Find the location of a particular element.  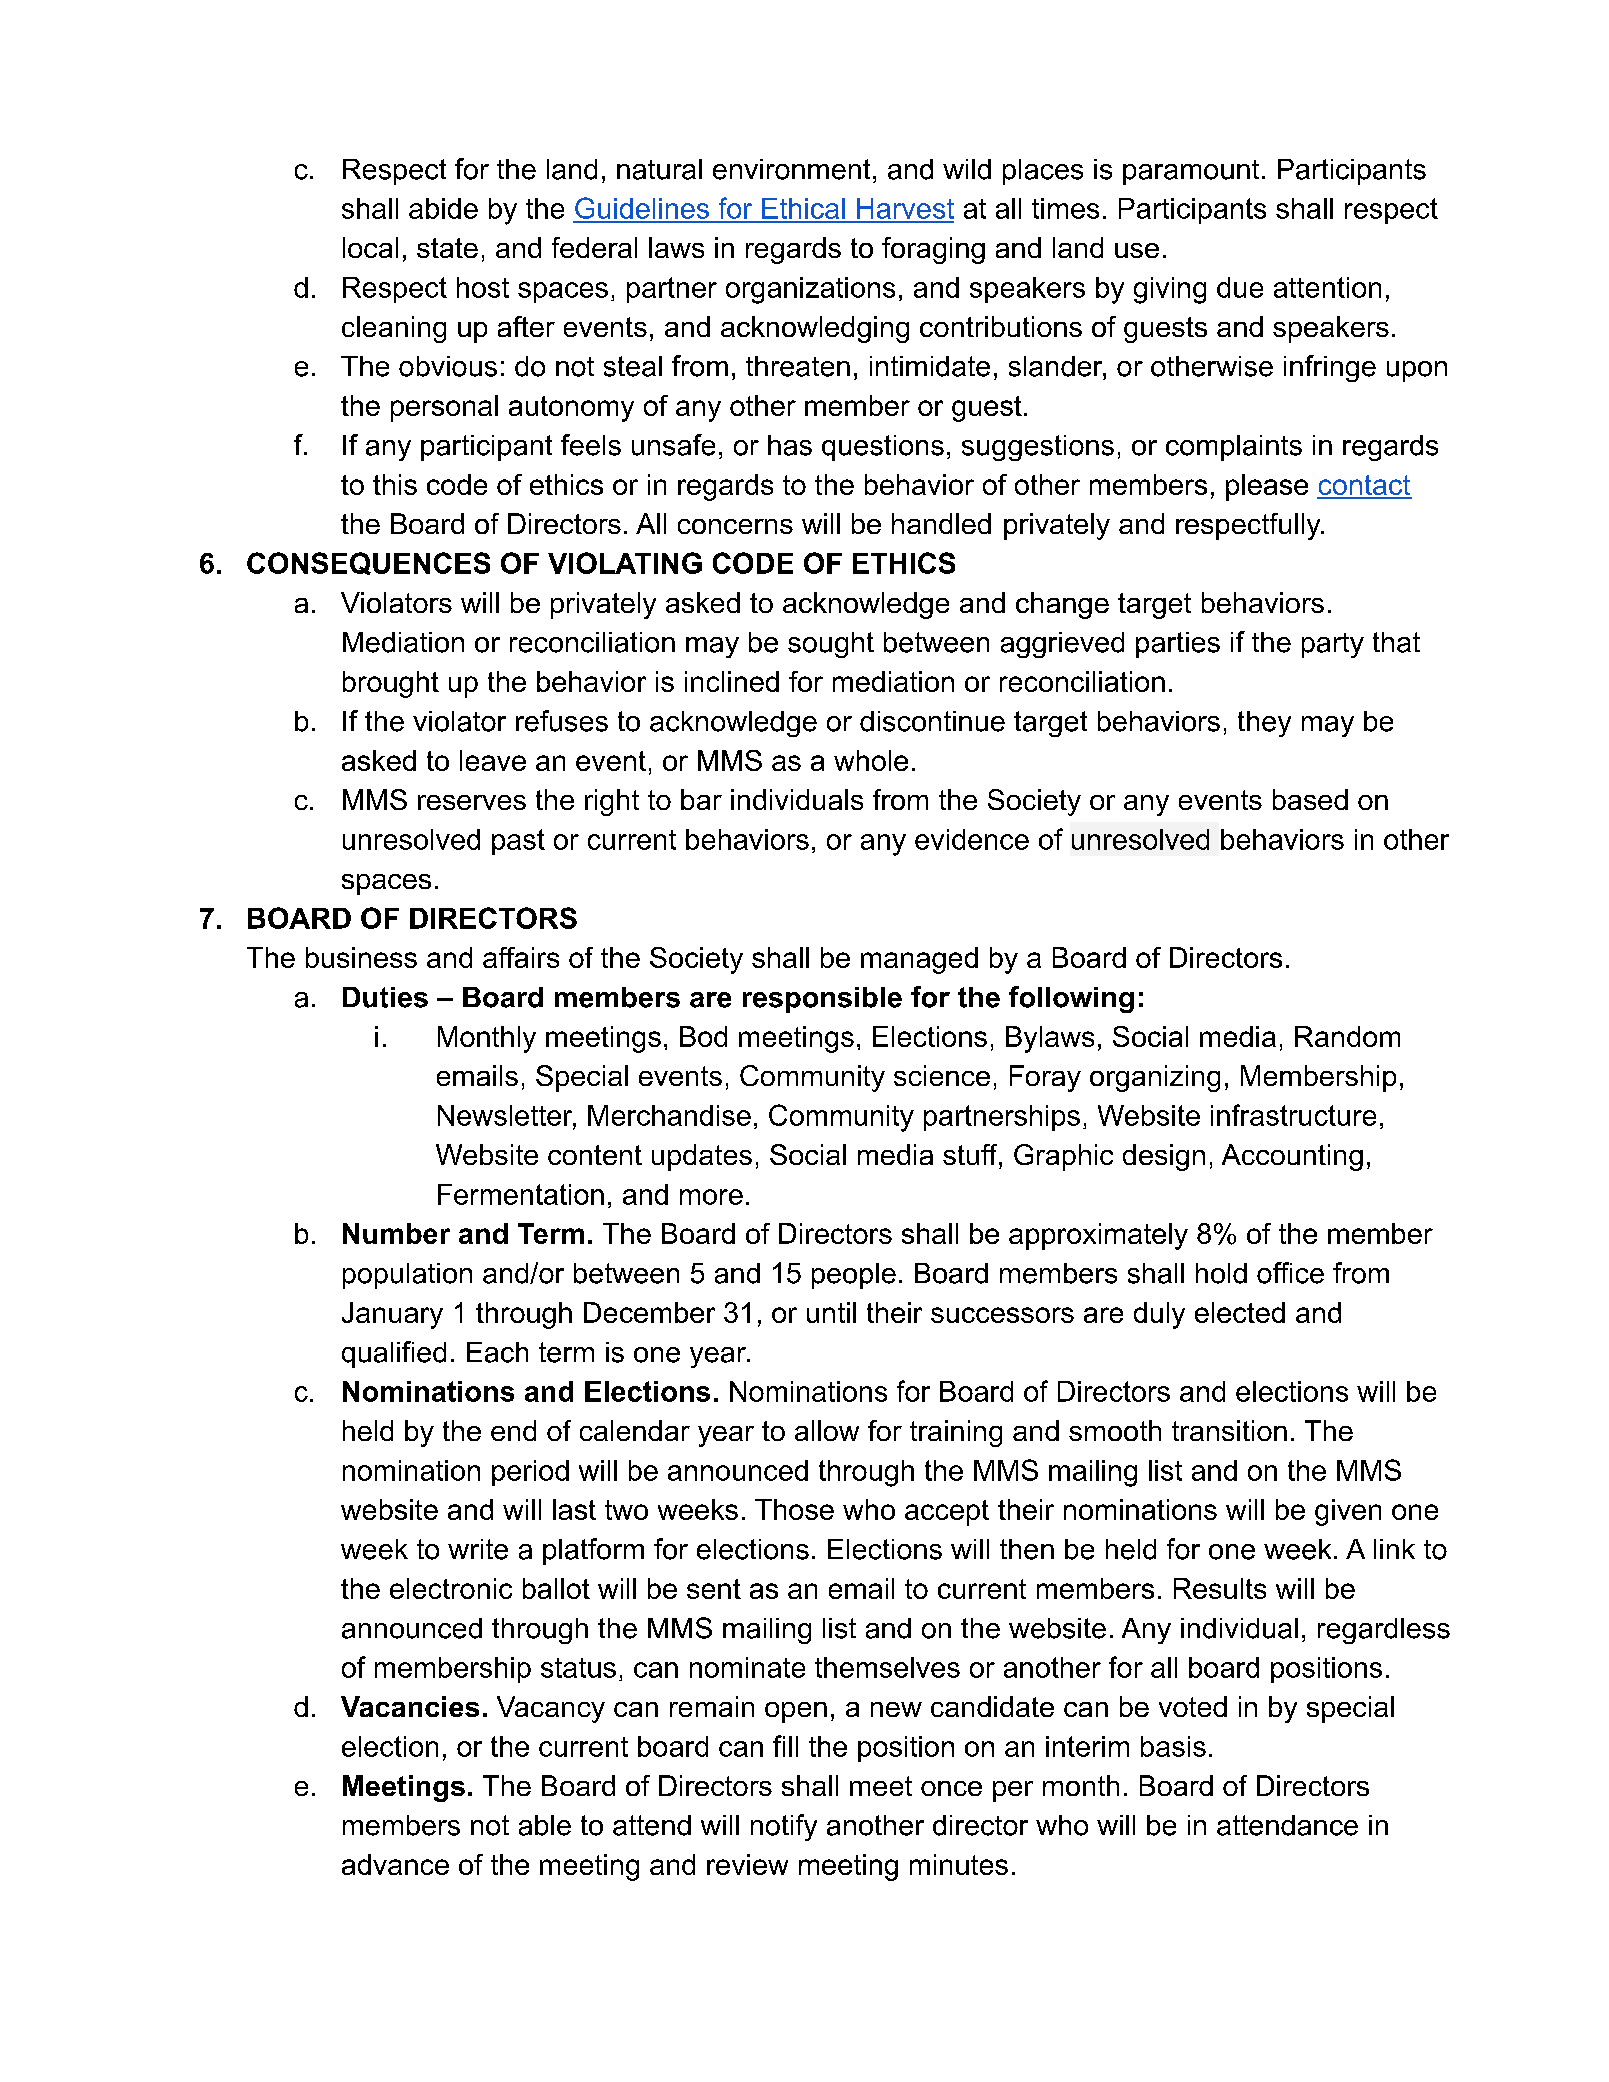

attention is located at coordinates (1327, 287).
